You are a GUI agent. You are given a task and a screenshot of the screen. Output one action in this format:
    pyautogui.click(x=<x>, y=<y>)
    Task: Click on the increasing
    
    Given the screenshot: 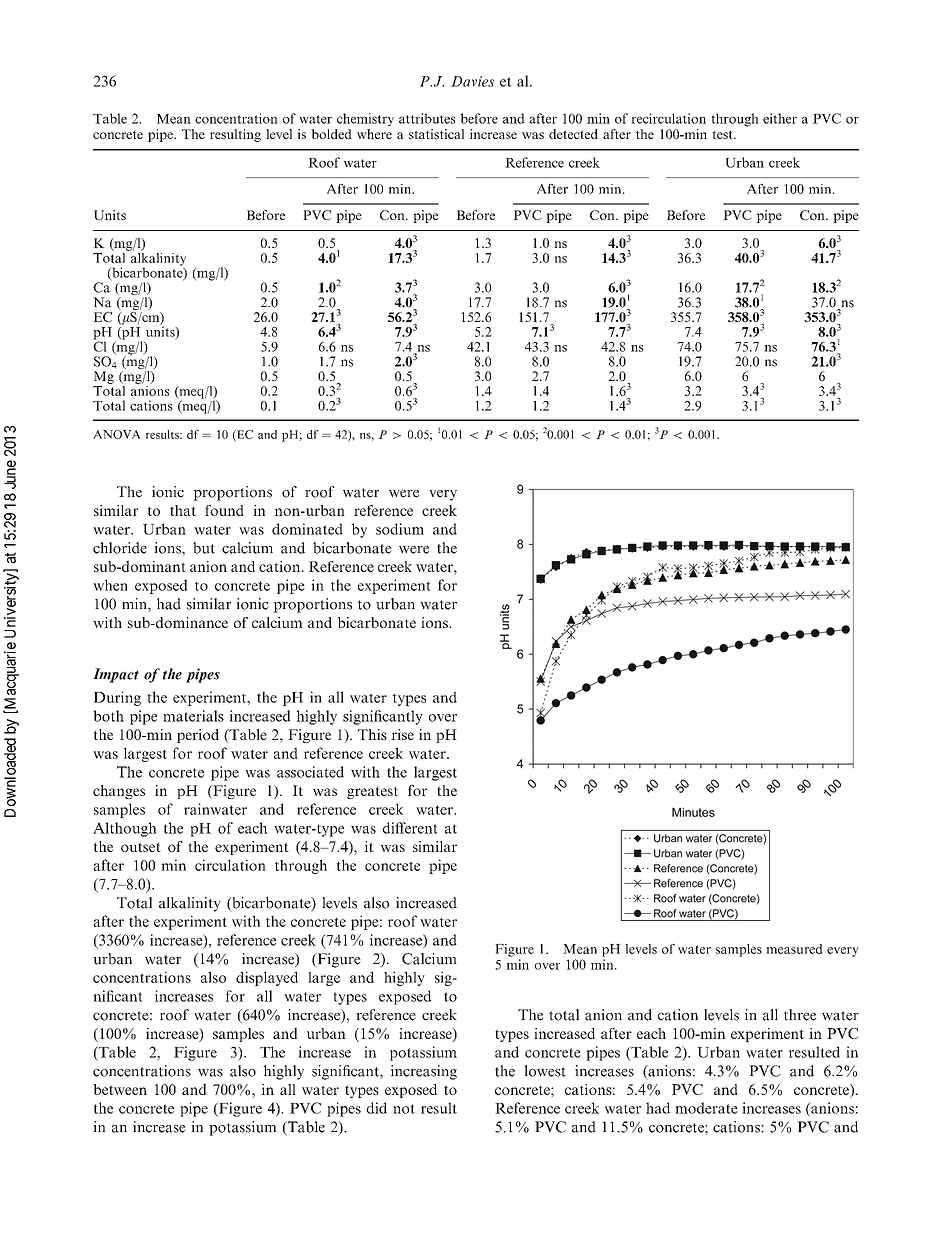 What is the action you would take?
    pyautogui.click(x=423, y=1072)
